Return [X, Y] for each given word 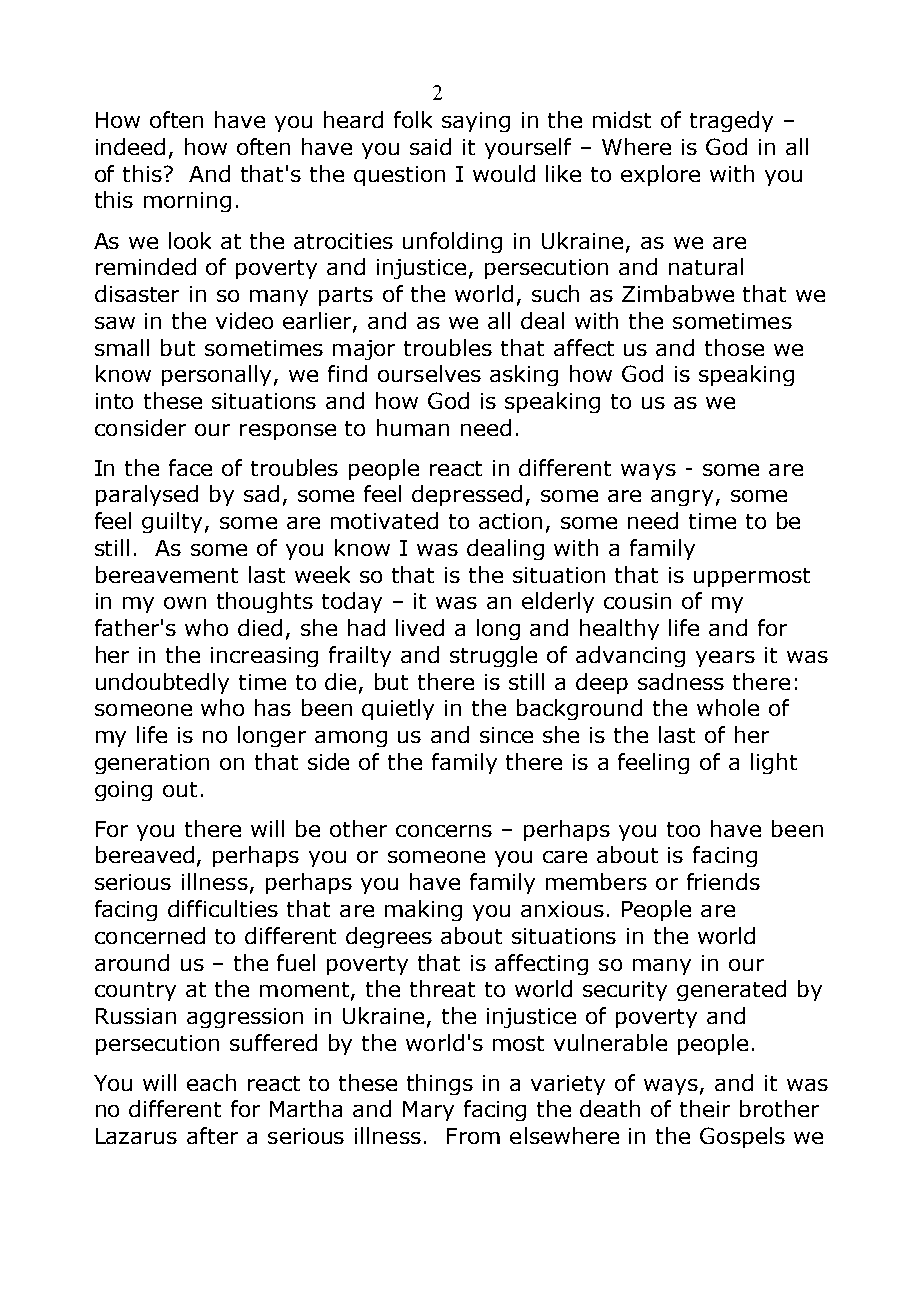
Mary [428, 1111]
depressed [467, 495]
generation [152, 764]
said [430, 146]
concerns [444, 831]
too [683, 829]
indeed [130, 146]
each [211, 1082]
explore [660, 175]
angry [682, 498]
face [190, 467]
